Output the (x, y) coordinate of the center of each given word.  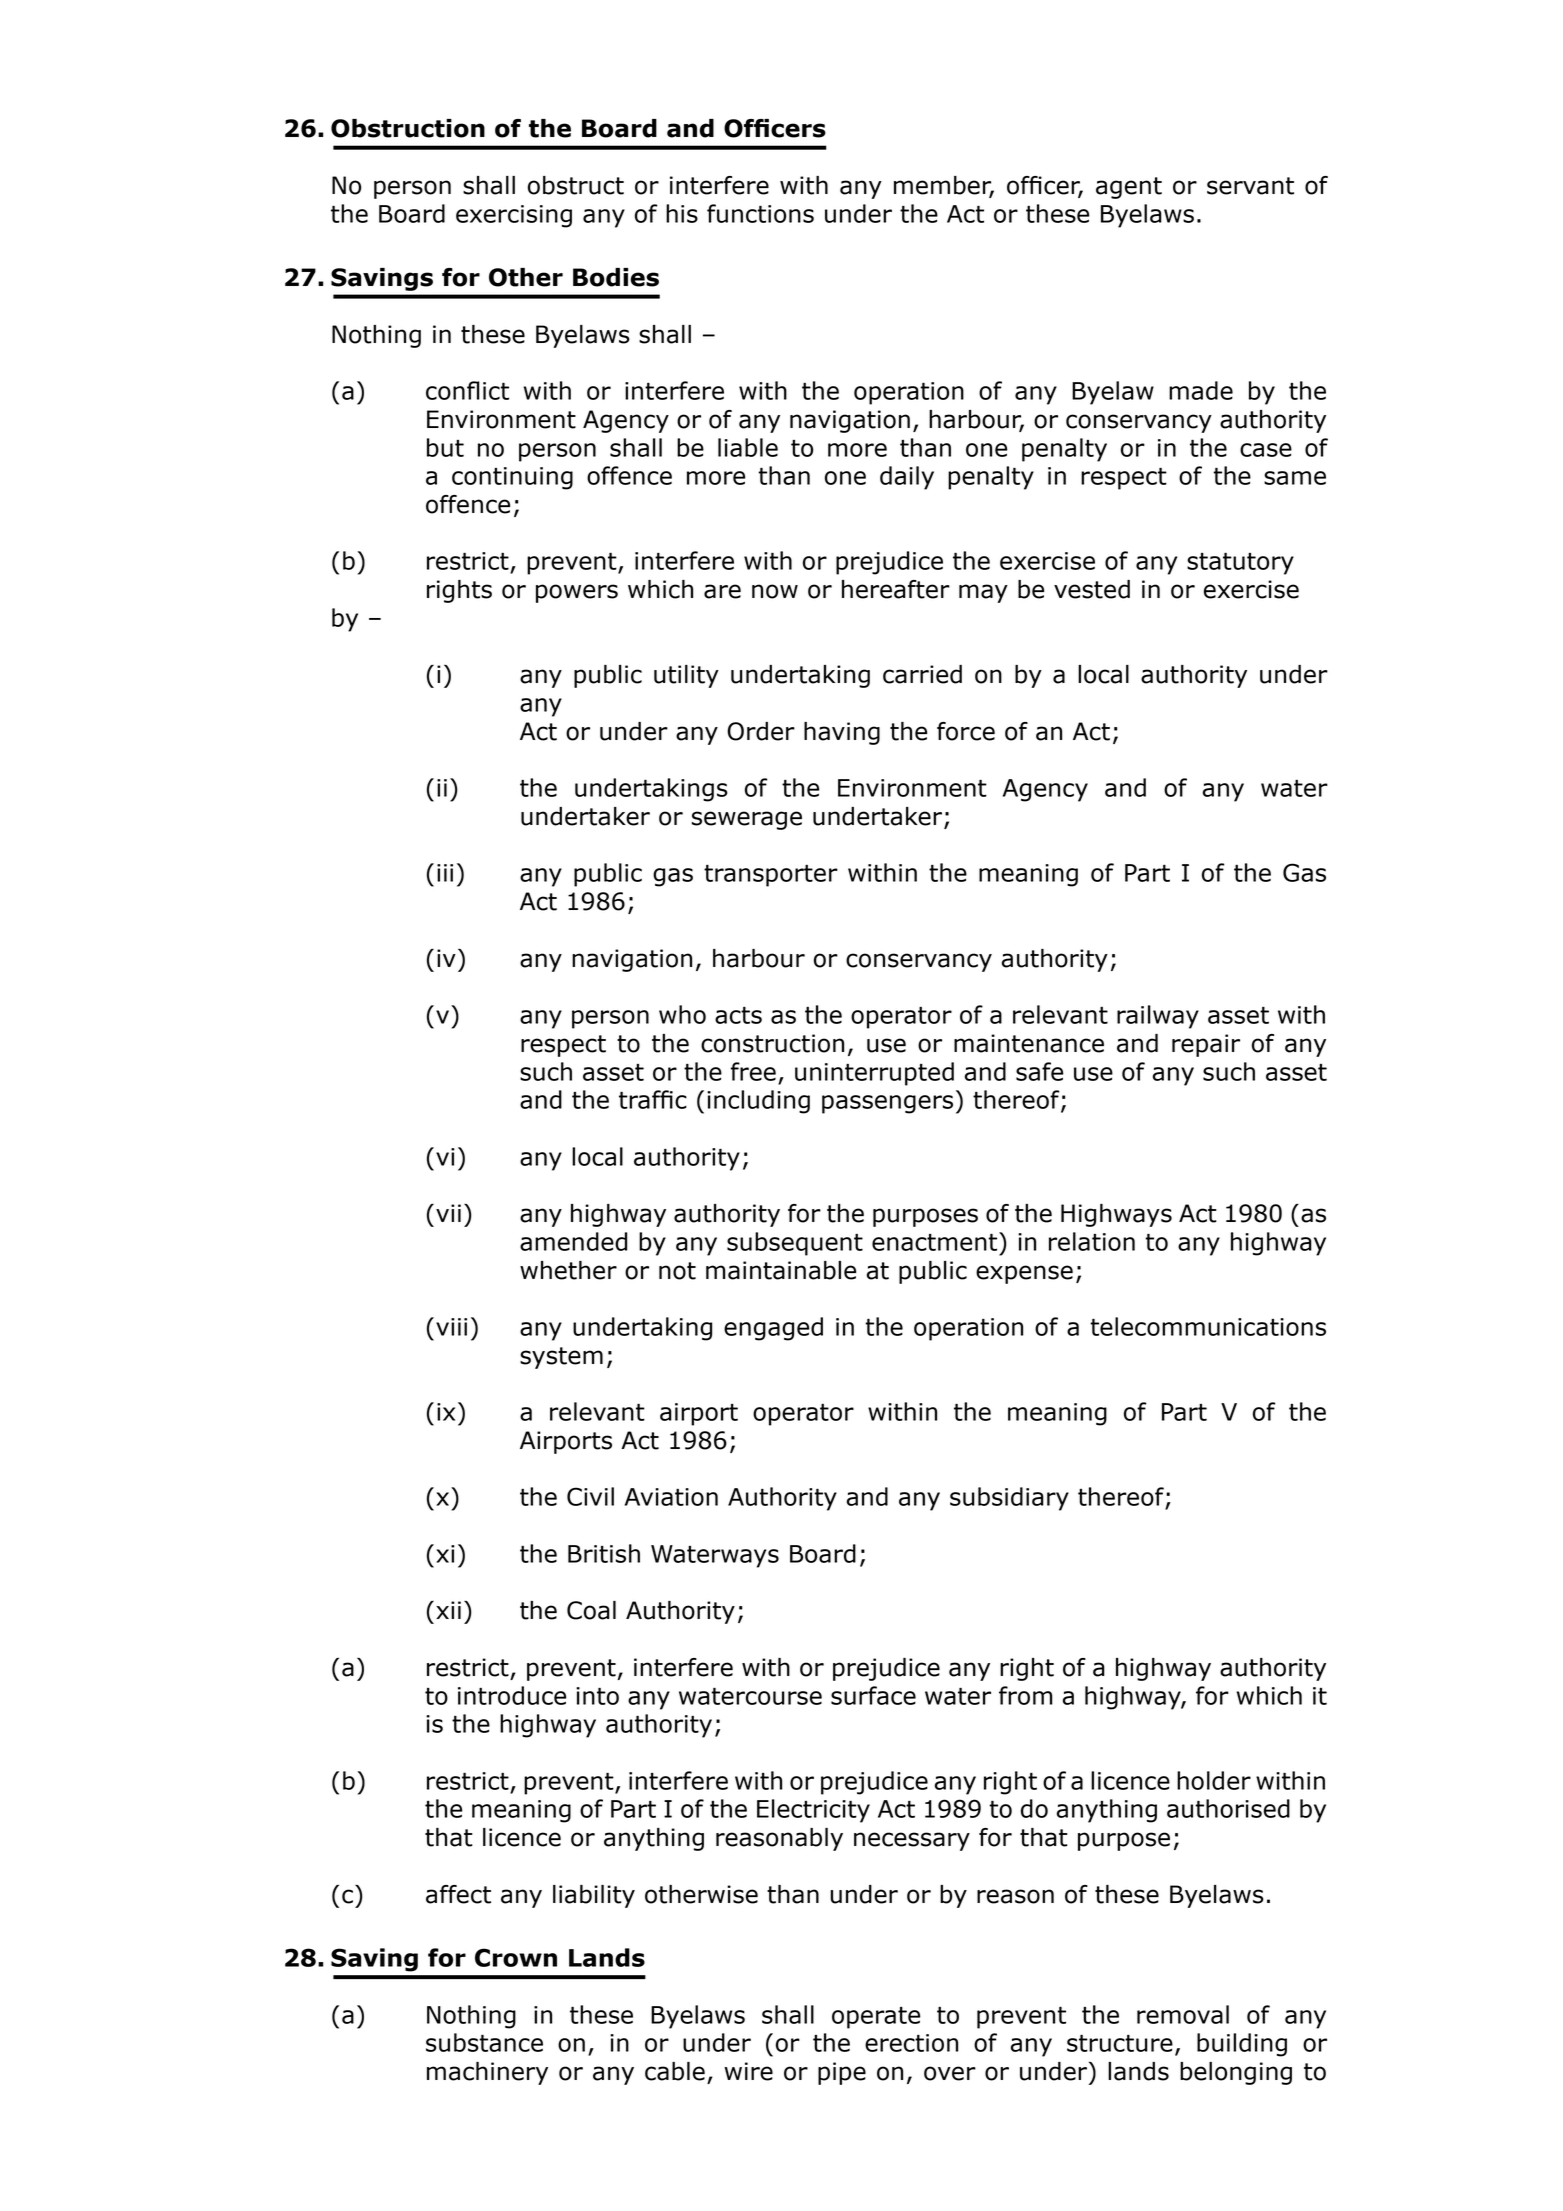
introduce (512, 1695)
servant (1250, 186)
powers (577, 593)
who (682, 1014)
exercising (514, 216)
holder (1214, 1780)
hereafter (896, 589)
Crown (516, 1957)
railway (1158, 1017)
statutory (1240, 564)
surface (873, 1695)
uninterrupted (874, 1074)
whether (568, 1270)
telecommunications (1208, 1326)
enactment (936, 1241)
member (944, 186)
